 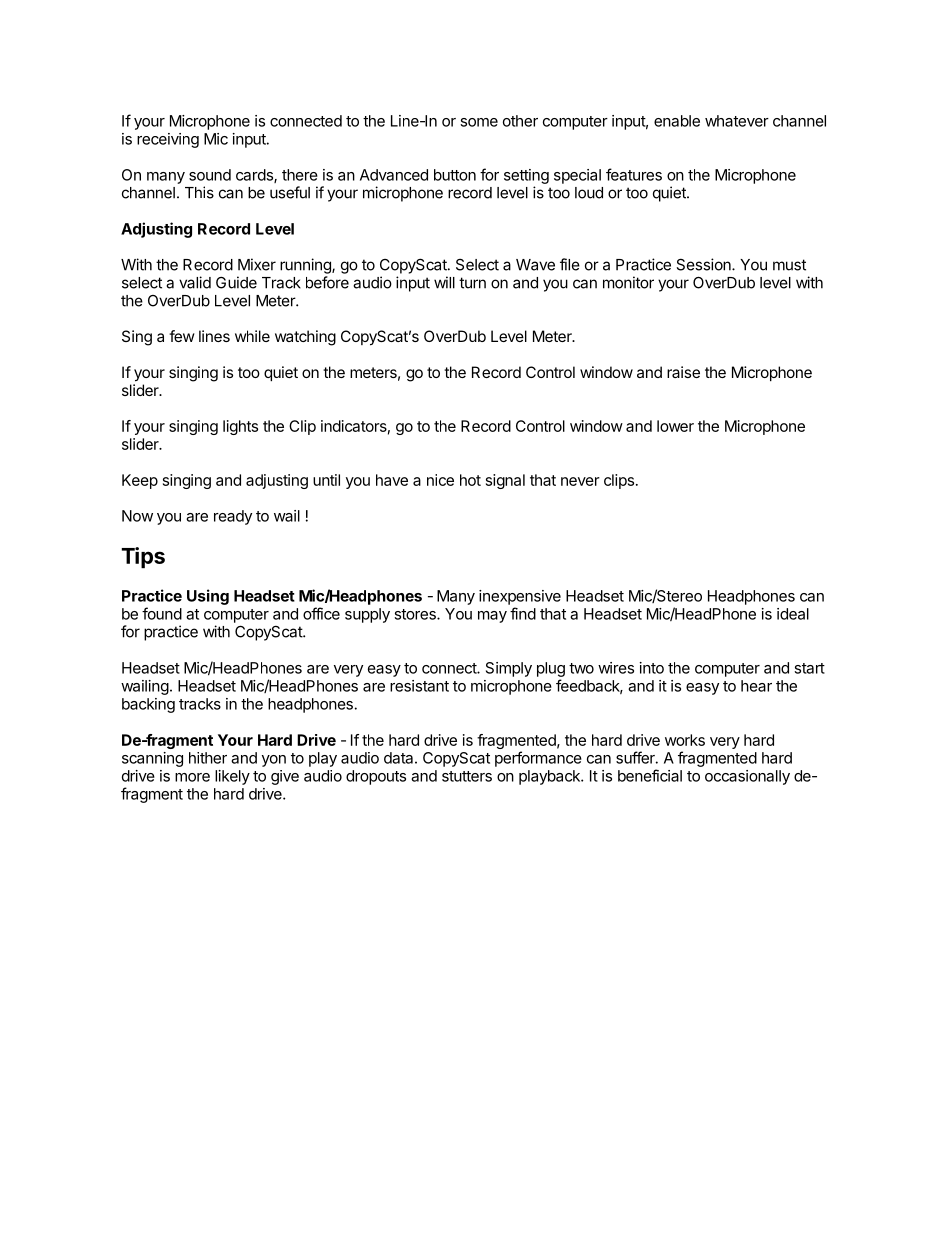 What do you see at coordinates (789, 265) in the image?
I see `must` at bounding box center [789, 265].
